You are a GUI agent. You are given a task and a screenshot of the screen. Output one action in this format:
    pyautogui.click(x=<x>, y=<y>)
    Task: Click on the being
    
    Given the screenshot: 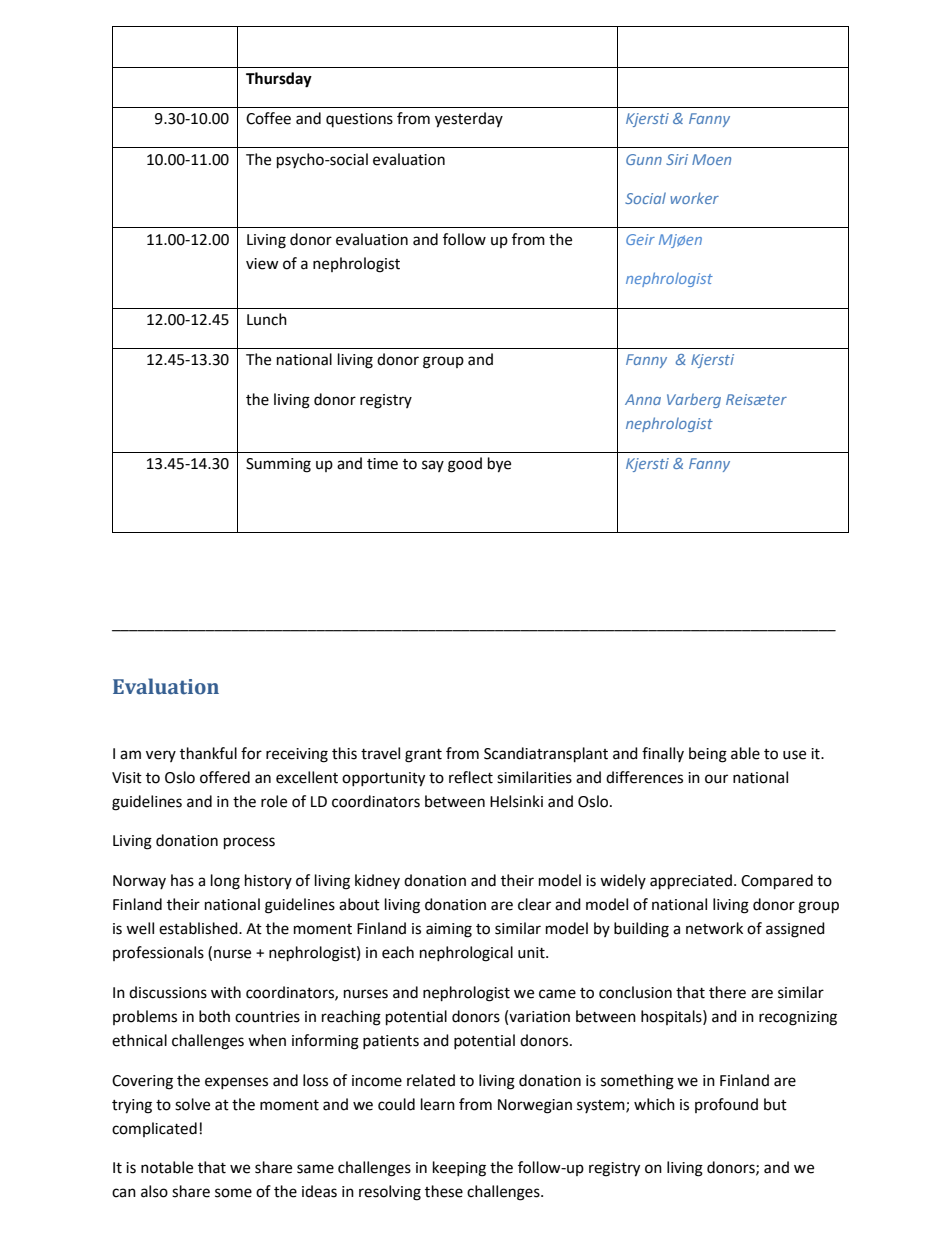 What is the action you would take?
    pyautogui.click(x=708, y=755)
